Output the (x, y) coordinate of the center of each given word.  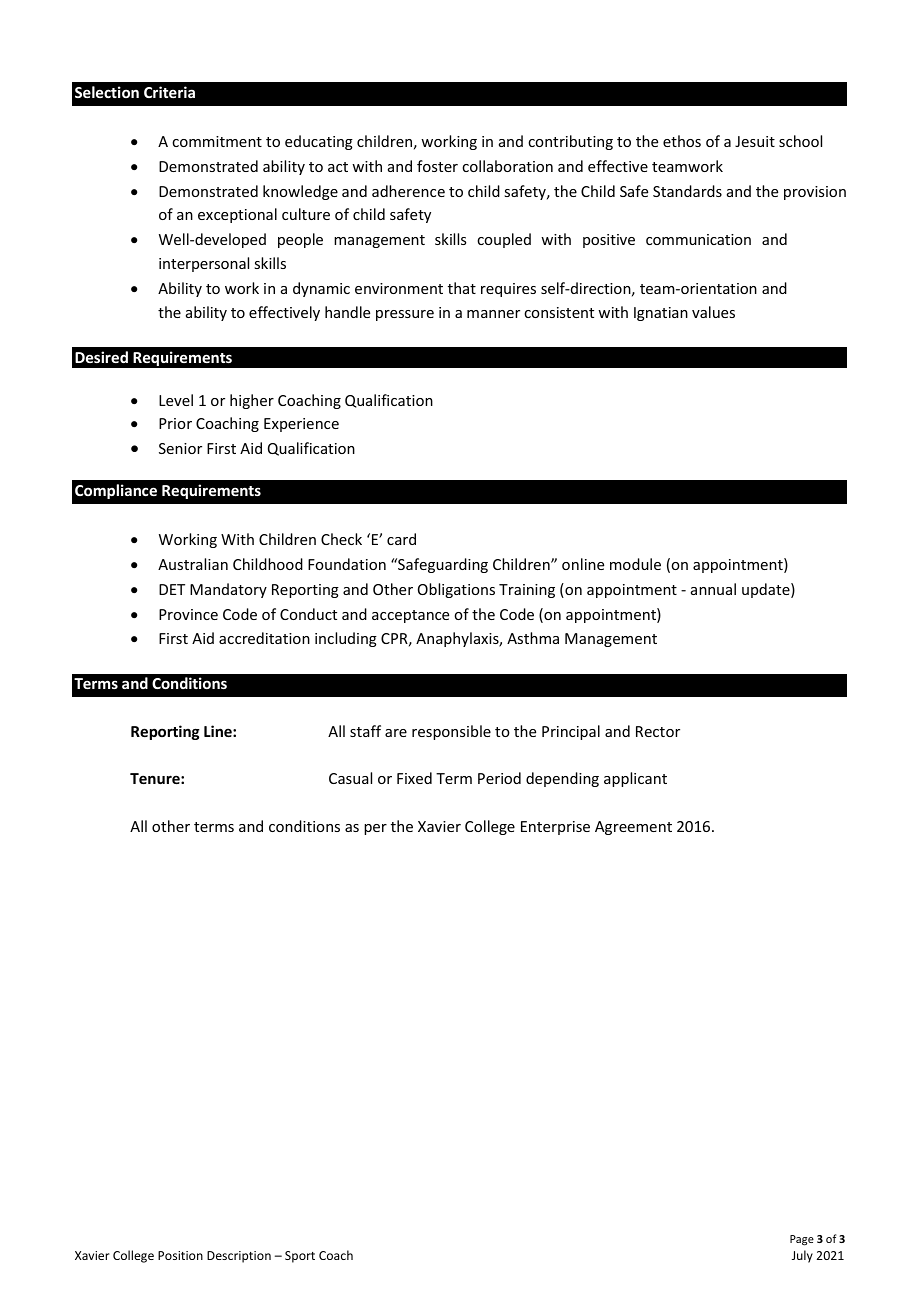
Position (180, 1255)
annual (713, 589)
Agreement (633, 828)
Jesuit (755, 141)
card (401, 539)
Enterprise (555, 828)
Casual (350, 778)
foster (437, 166)
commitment (217, 141)
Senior (180, 448)
